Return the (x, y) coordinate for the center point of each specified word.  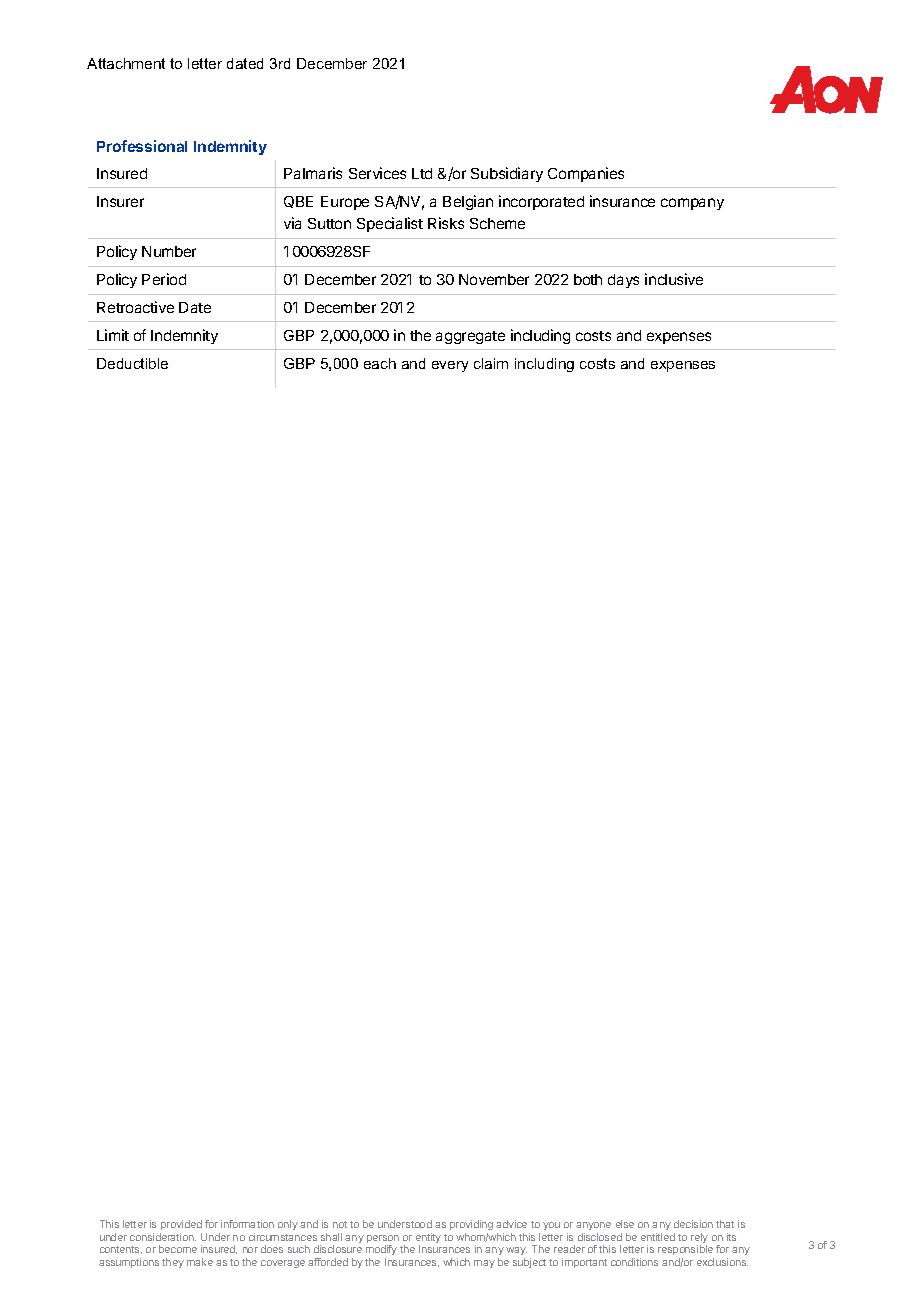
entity (428, 1239)
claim (491, 363)
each (380, 363)
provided (181, 1225)
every (450, 366)
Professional (142, 146)
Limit (113, 335)
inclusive (674, 279)
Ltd (422, 173)
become (178, 1249)
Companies (586, 174)
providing (471, 1227)
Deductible (132, 363)
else (625, 1224)
